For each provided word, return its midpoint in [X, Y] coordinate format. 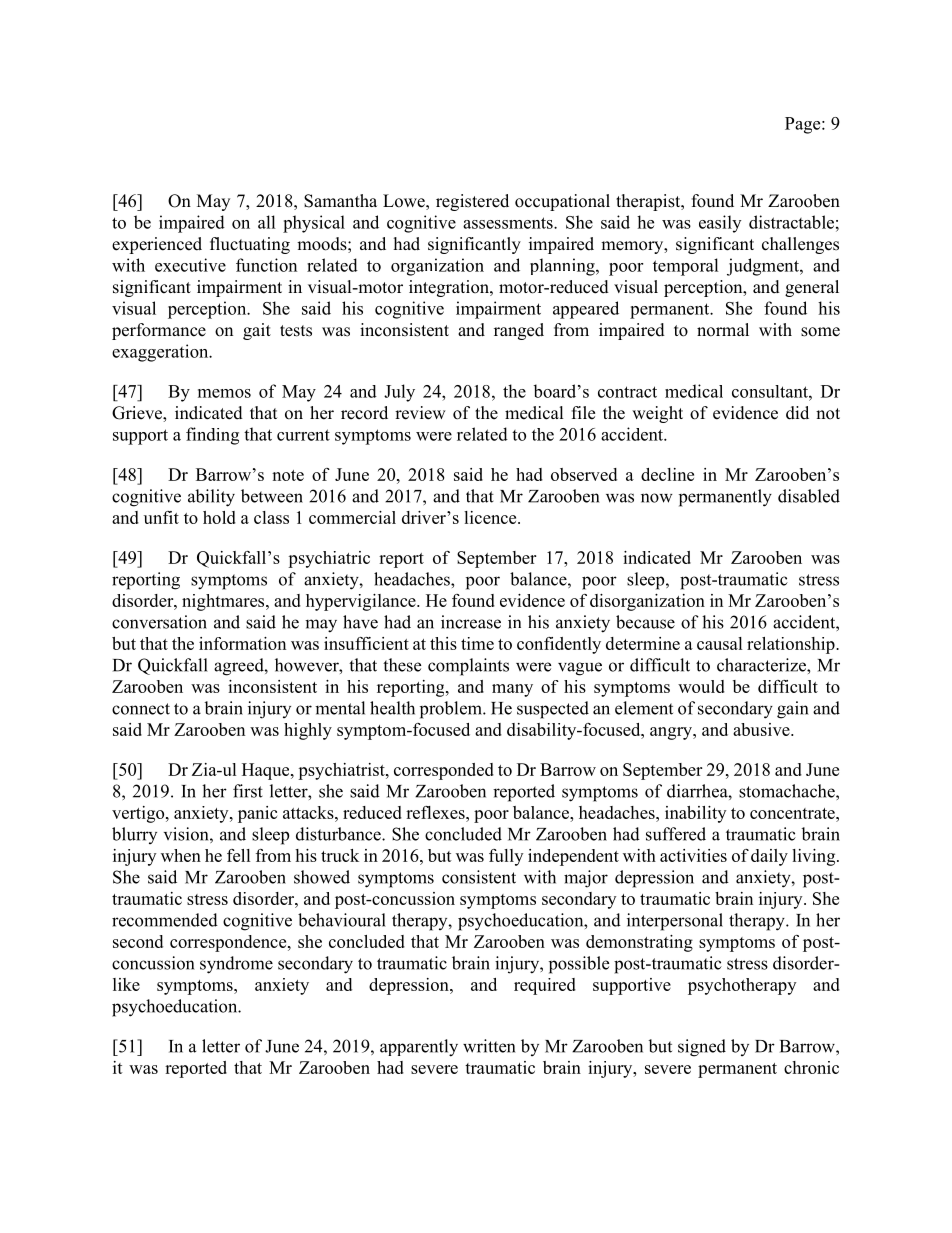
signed [702, 1048]
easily [720, 224]
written [489, 1046]
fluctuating [250, 245]
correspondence [229, 943]
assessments [509, 223]
